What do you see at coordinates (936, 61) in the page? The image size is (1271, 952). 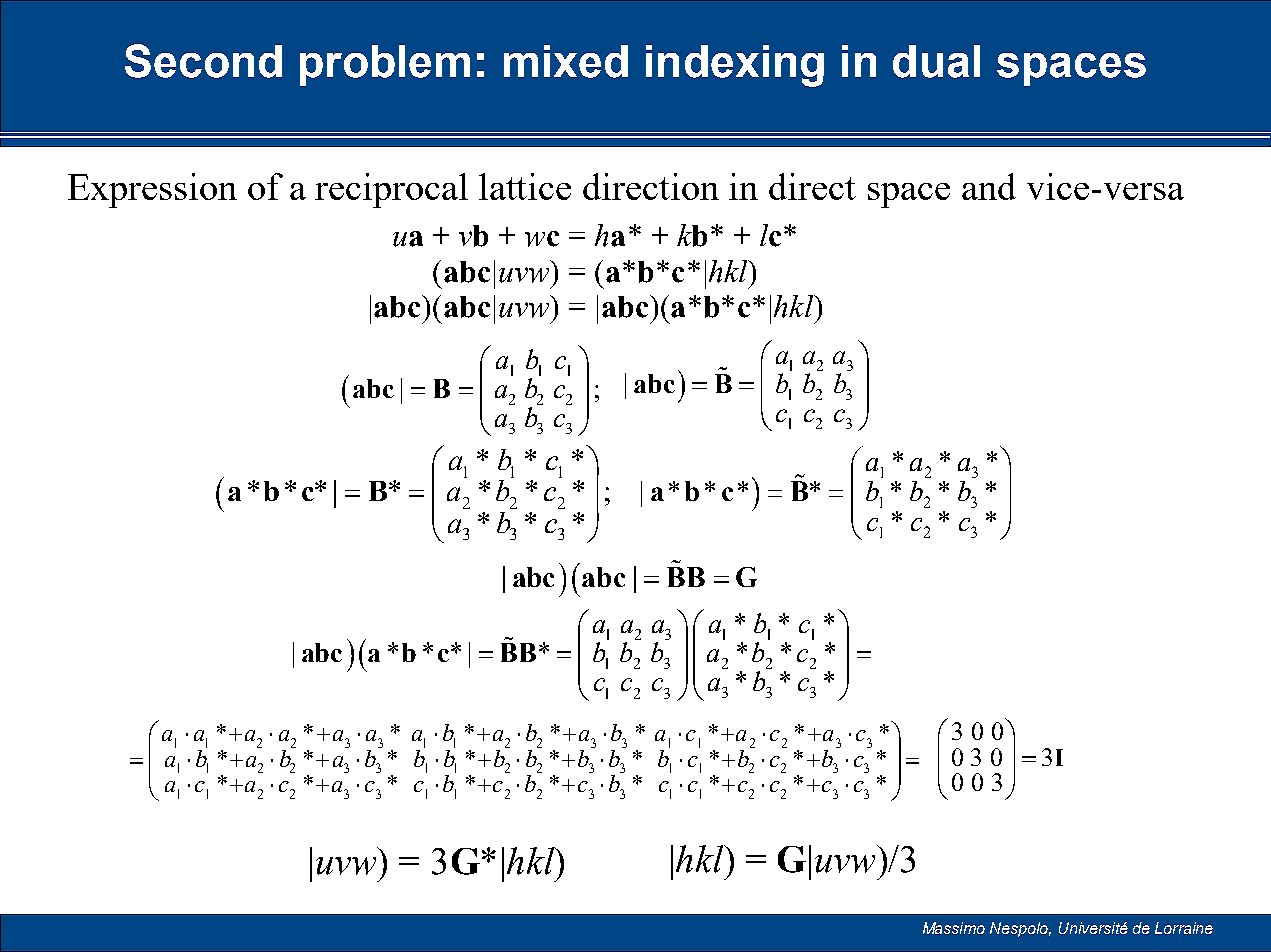 I see `dual` at bounding box center [936, 61].
